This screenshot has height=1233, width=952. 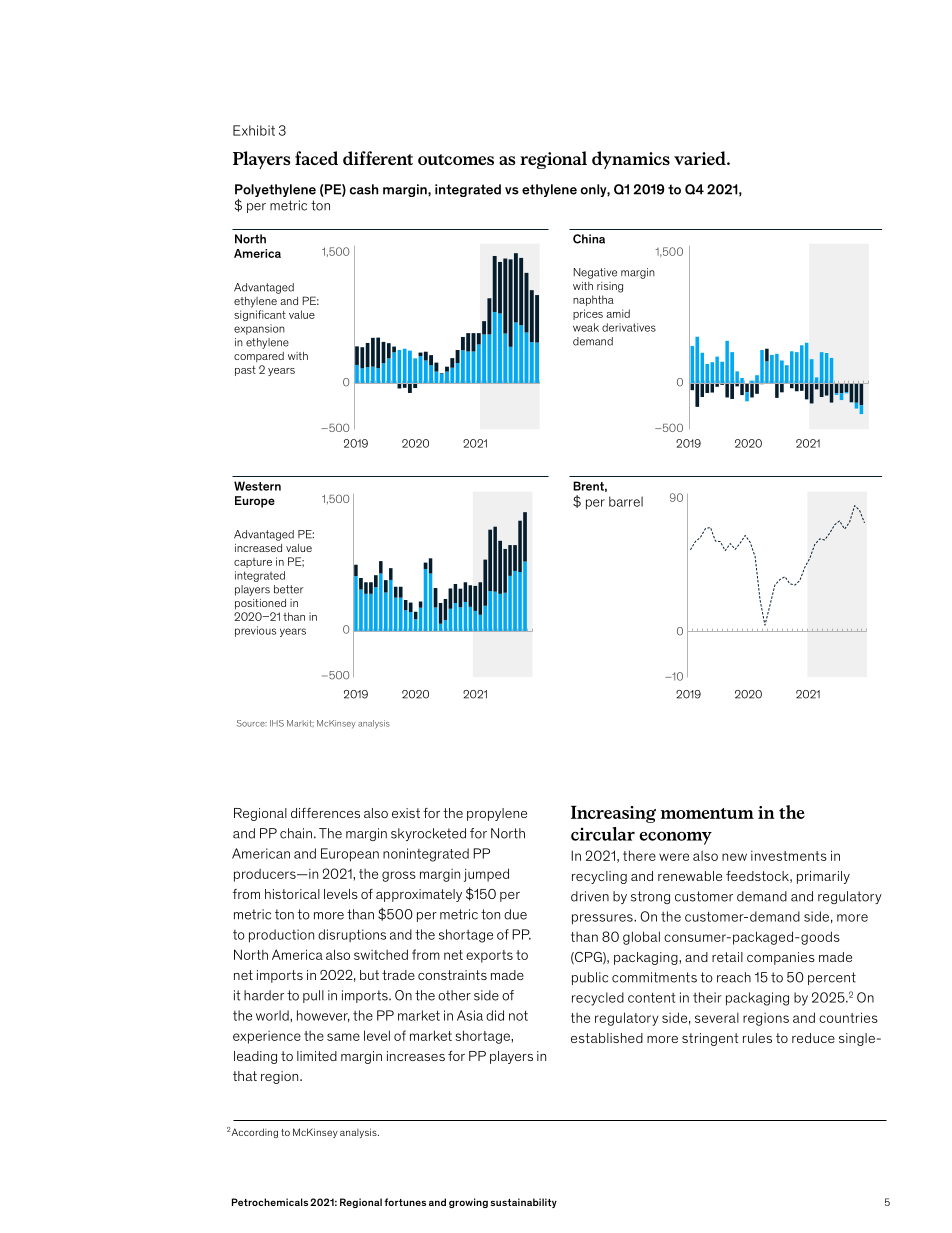 What do you see at coordinates (707, 813) in the screenshot?
I see `momentum` at bounding box center [707, 813].
